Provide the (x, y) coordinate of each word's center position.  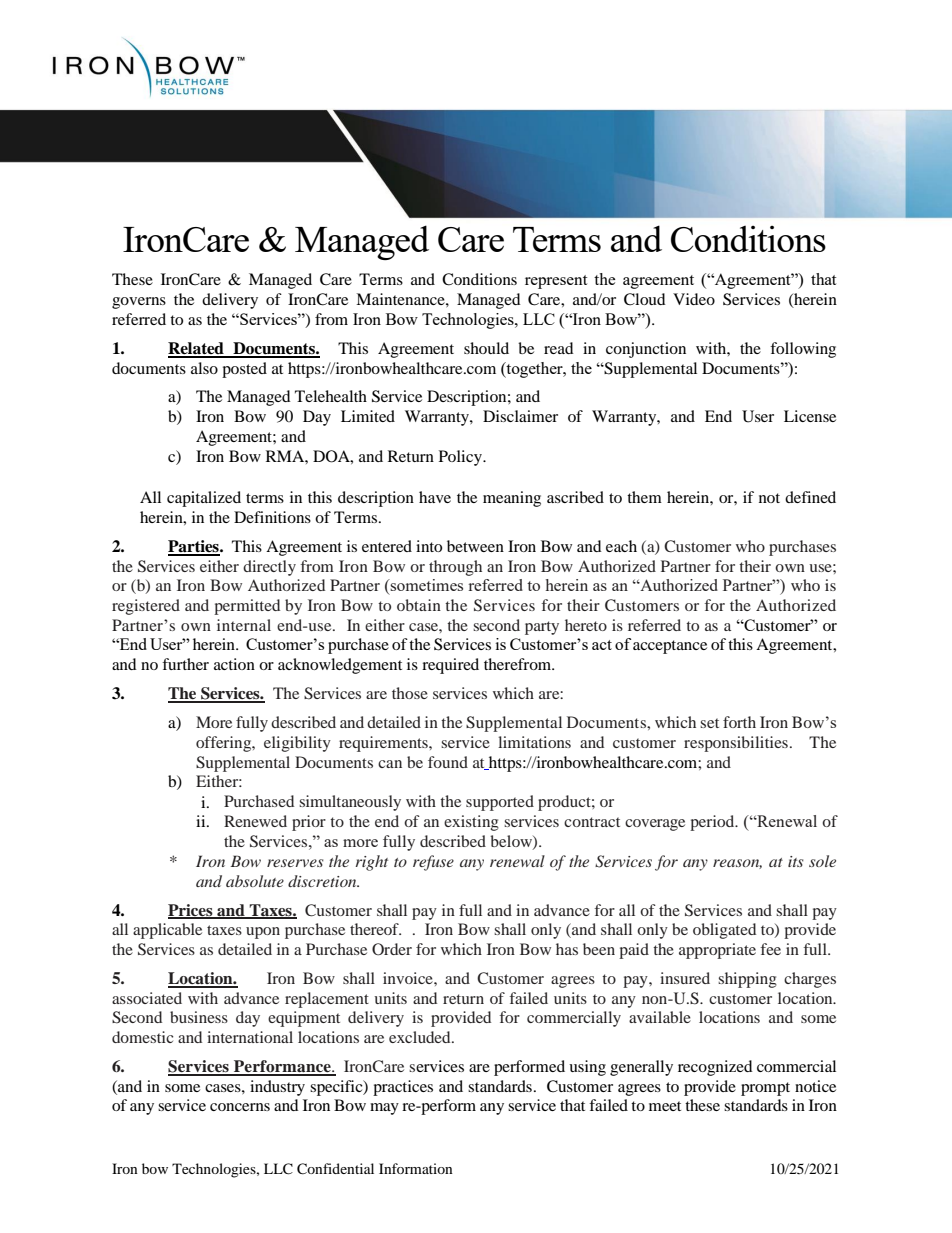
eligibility (297, 744)
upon (263, 933)
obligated (724, 931)
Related (197, 349)
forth (739, 722)
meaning (512, 499)
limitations (534, 742)
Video (694, 299)
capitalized (204, 499)
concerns (240, 1107)
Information (416, 1168)
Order (392, 949)
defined (810, 497)
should (486, 348)
